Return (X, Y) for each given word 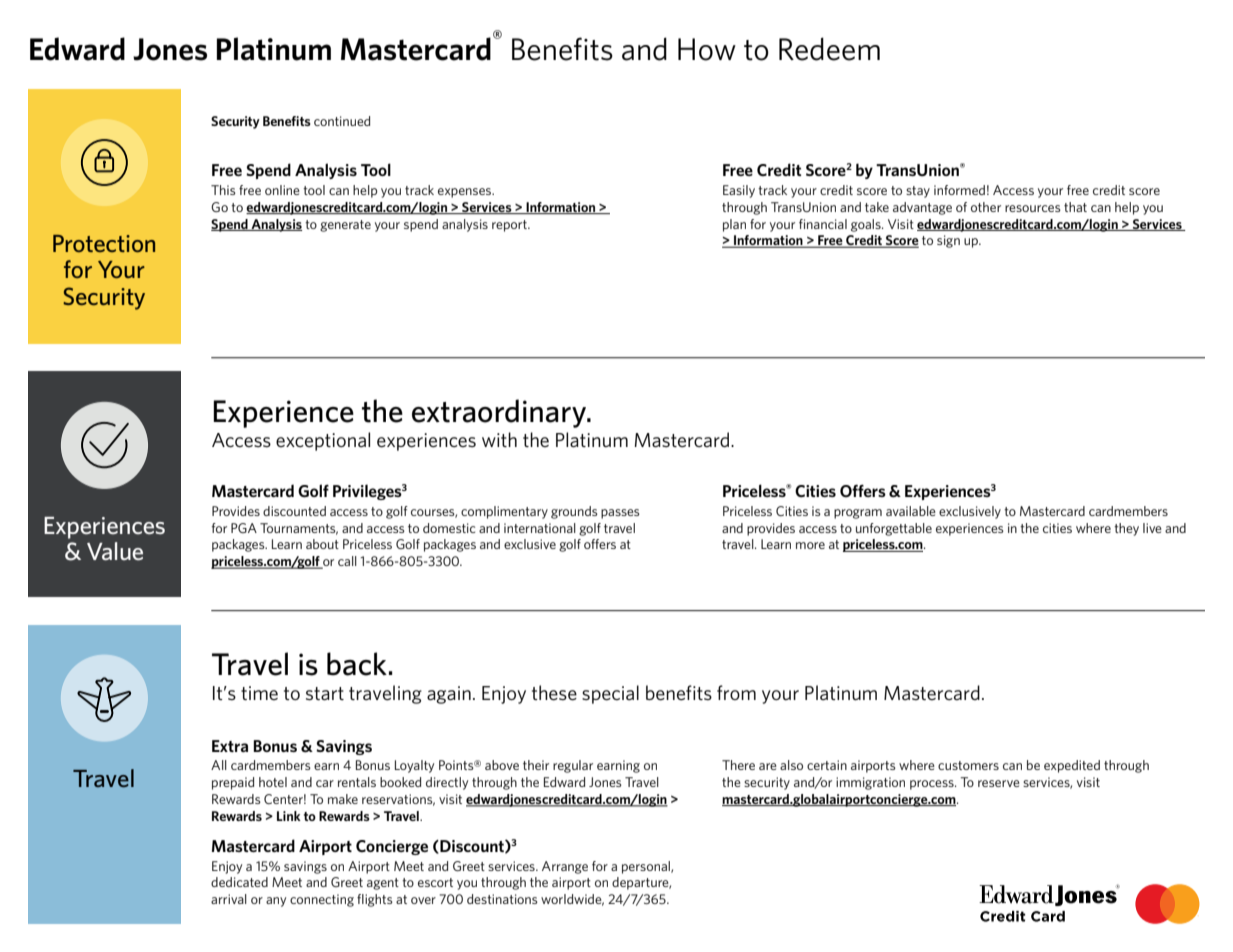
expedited (1072, 766)
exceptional (323, 441)
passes (620, 514)
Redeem (829, 49)
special (610, 694)
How (707, 49)
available (911, 511)
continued (342, 121)
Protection (104, 243)
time (259, 693)
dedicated (239, 882)
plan (734, 225)
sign (948, 241)
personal (647, 867)
